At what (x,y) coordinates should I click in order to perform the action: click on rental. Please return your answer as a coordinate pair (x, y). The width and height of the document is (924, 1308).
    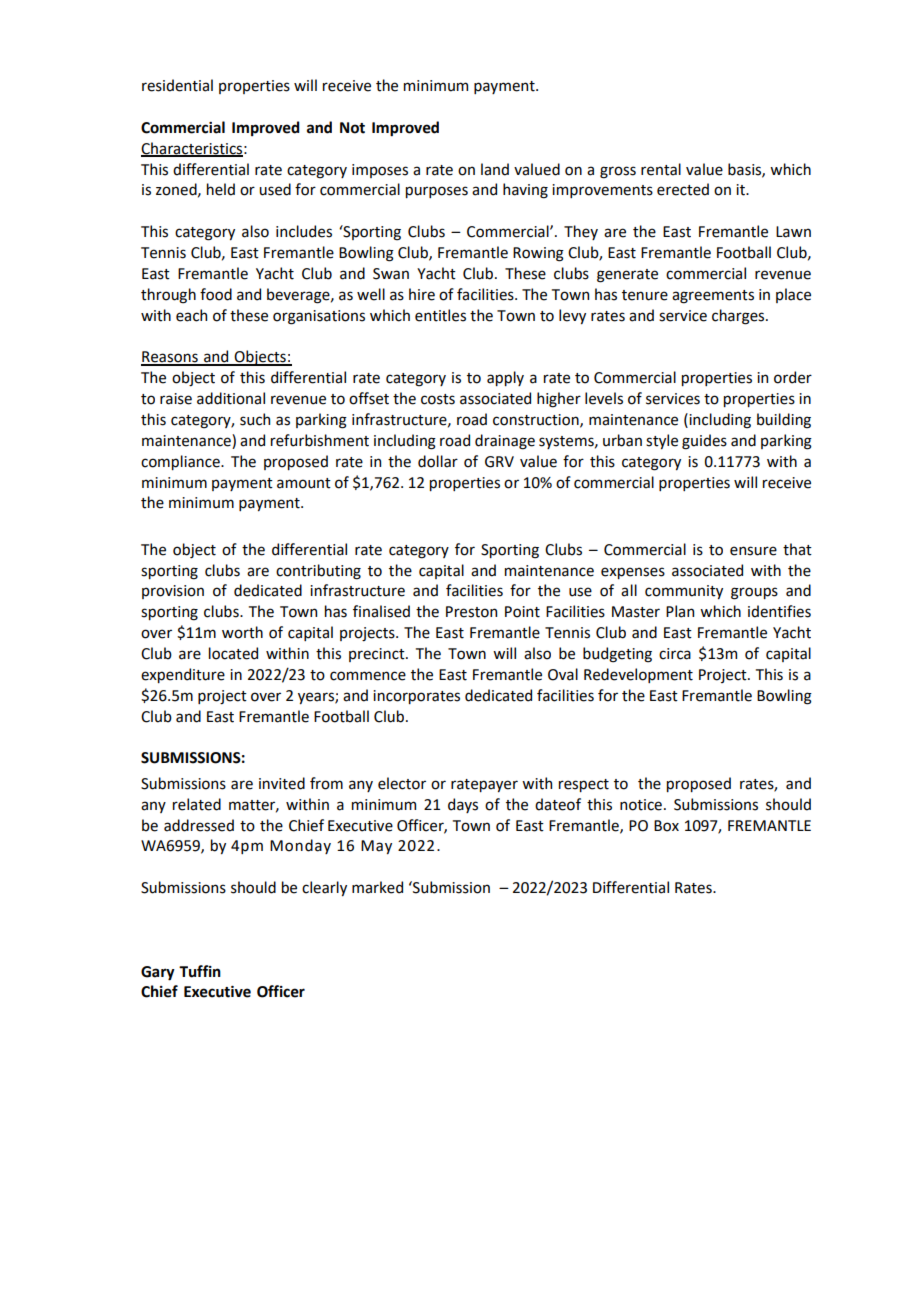
    Looking at the image, I should click on (661, 169).
